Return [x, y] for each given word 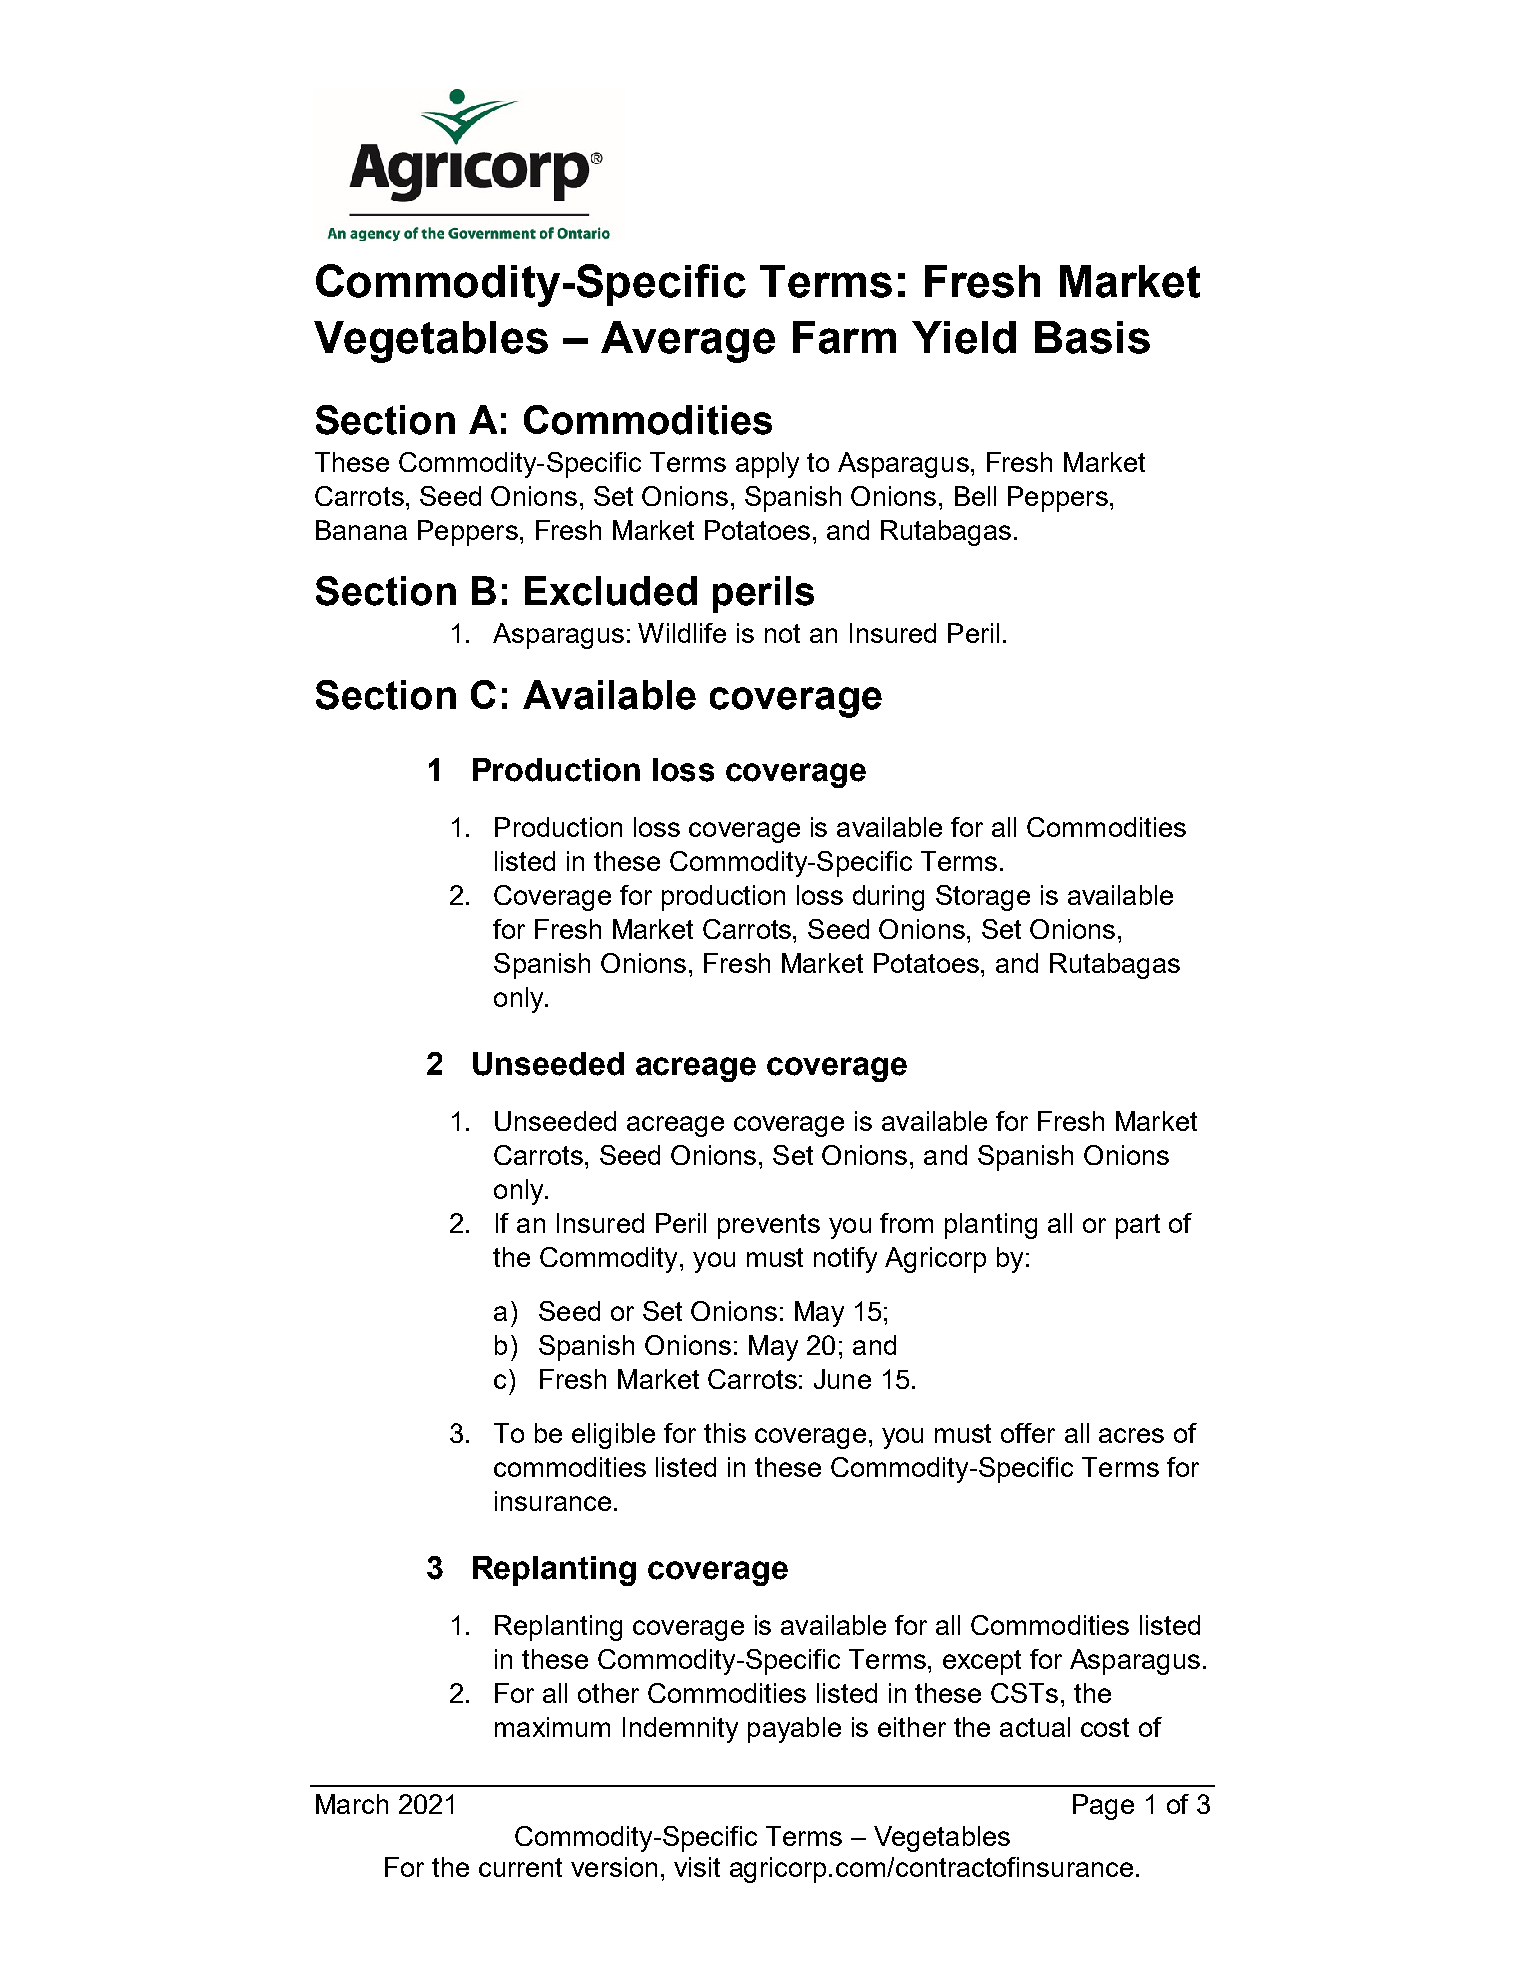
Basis [1092, 337]
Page [1103, 1807]
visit [697, 1867]
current [520, 1867]
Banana [361, 530]
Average [688, 342]
